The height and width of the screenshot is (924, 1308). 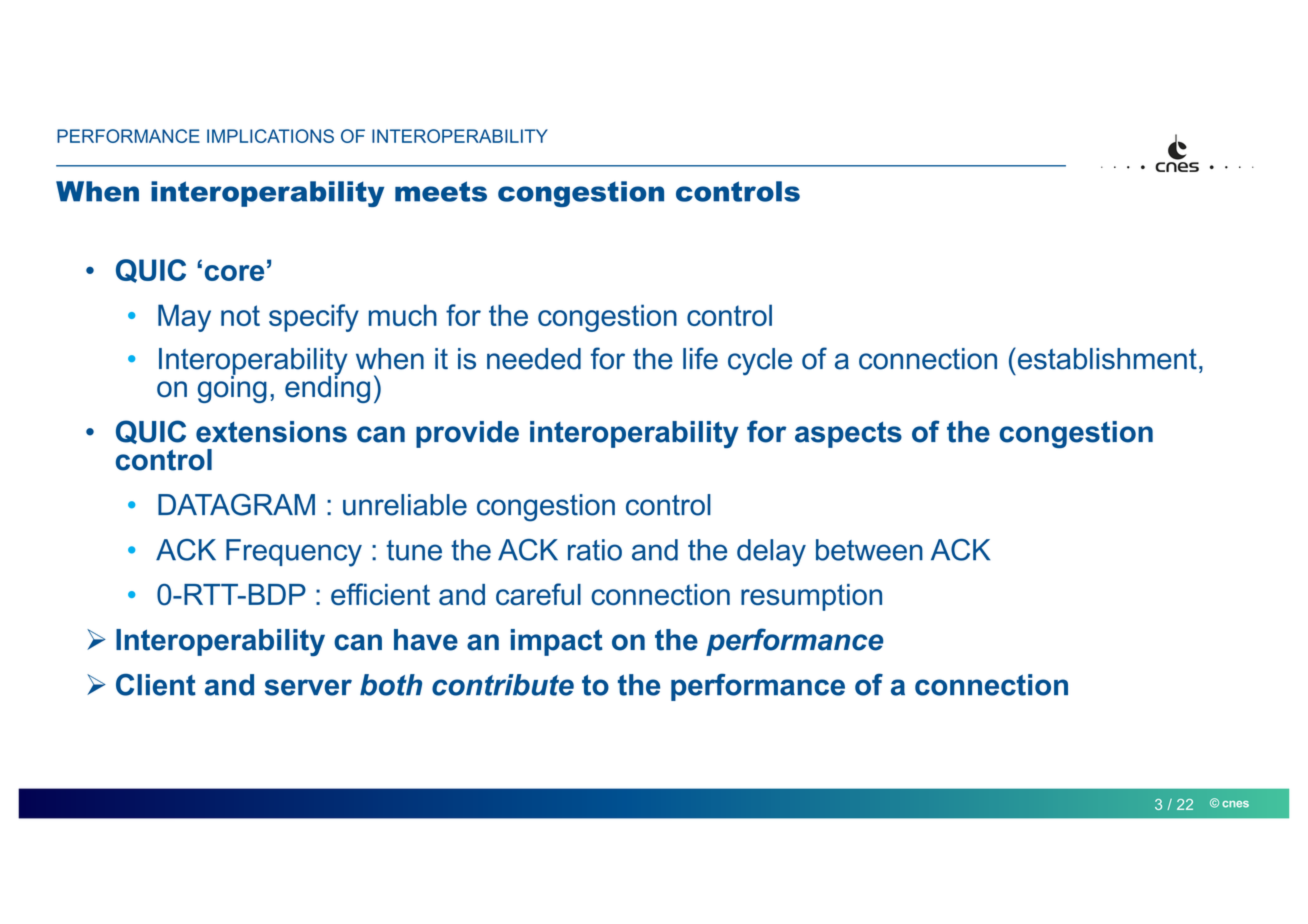 I want to click on provide, so click(x=467, y=434).
